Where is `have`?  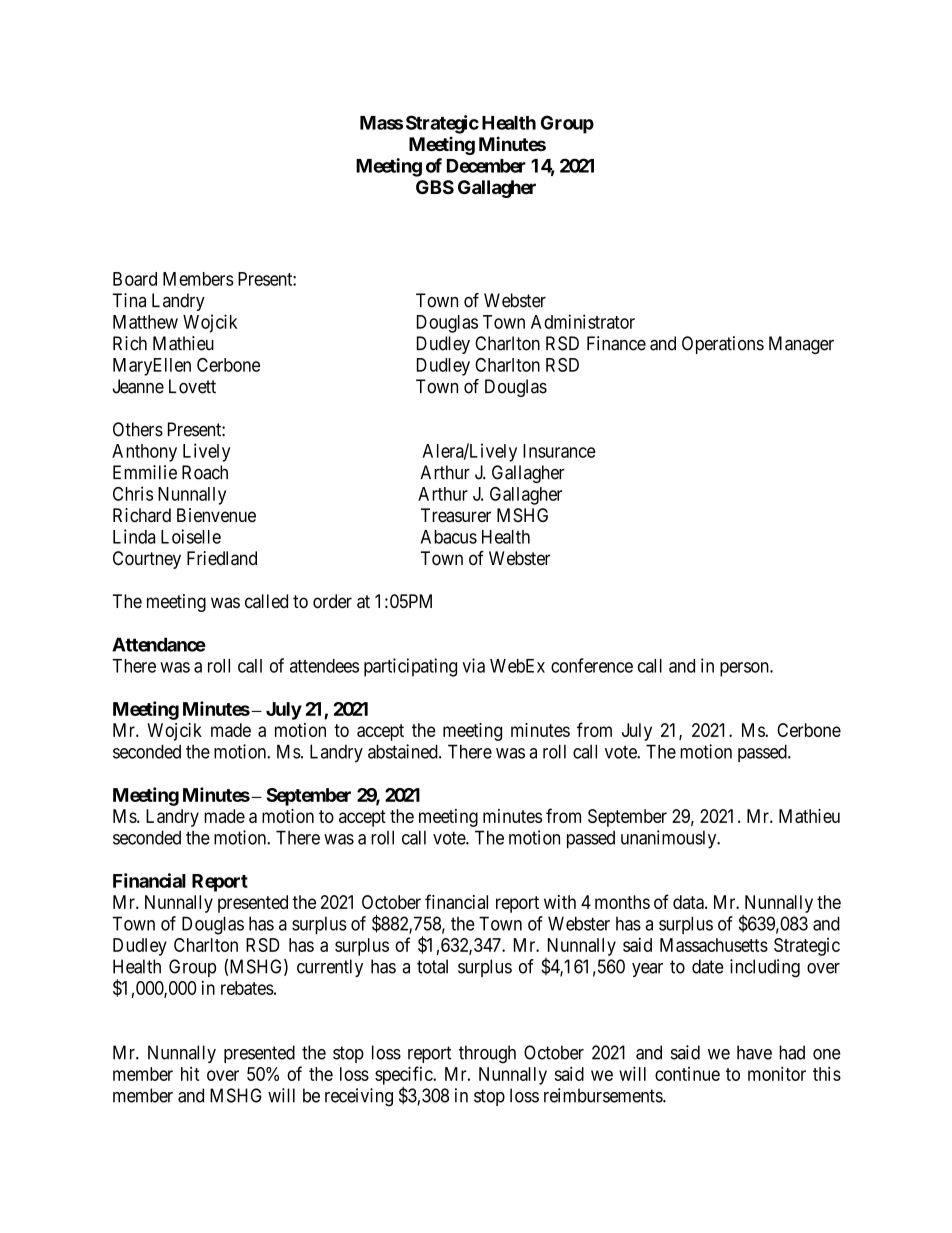 have is located at coordinates (754, 1052).
